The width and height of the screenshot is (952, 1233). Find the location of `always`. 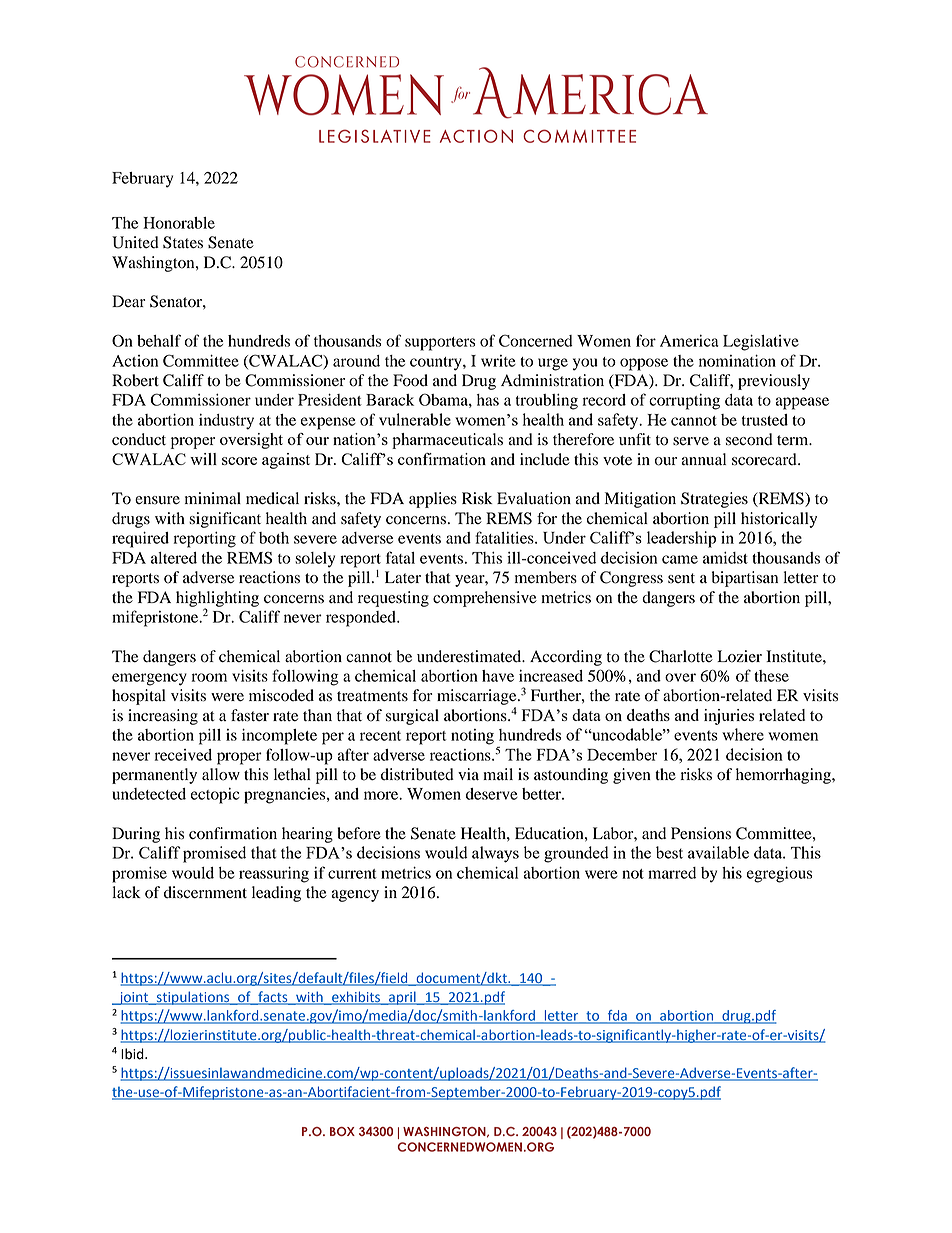

always is located at coordinates (495, 854).
